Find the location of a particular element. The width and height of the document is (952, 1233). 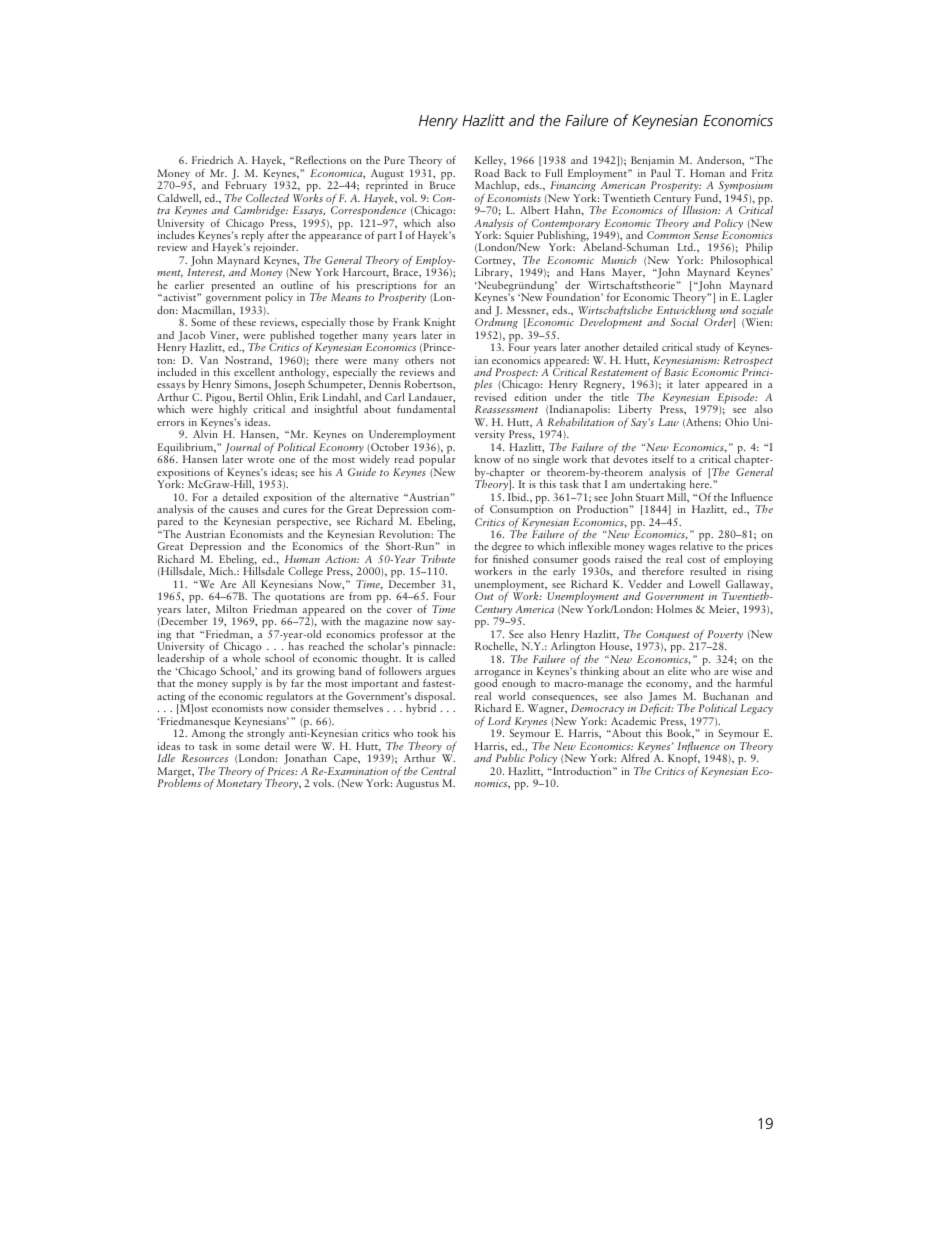

Bruce is located at coordinates (442, 185).
